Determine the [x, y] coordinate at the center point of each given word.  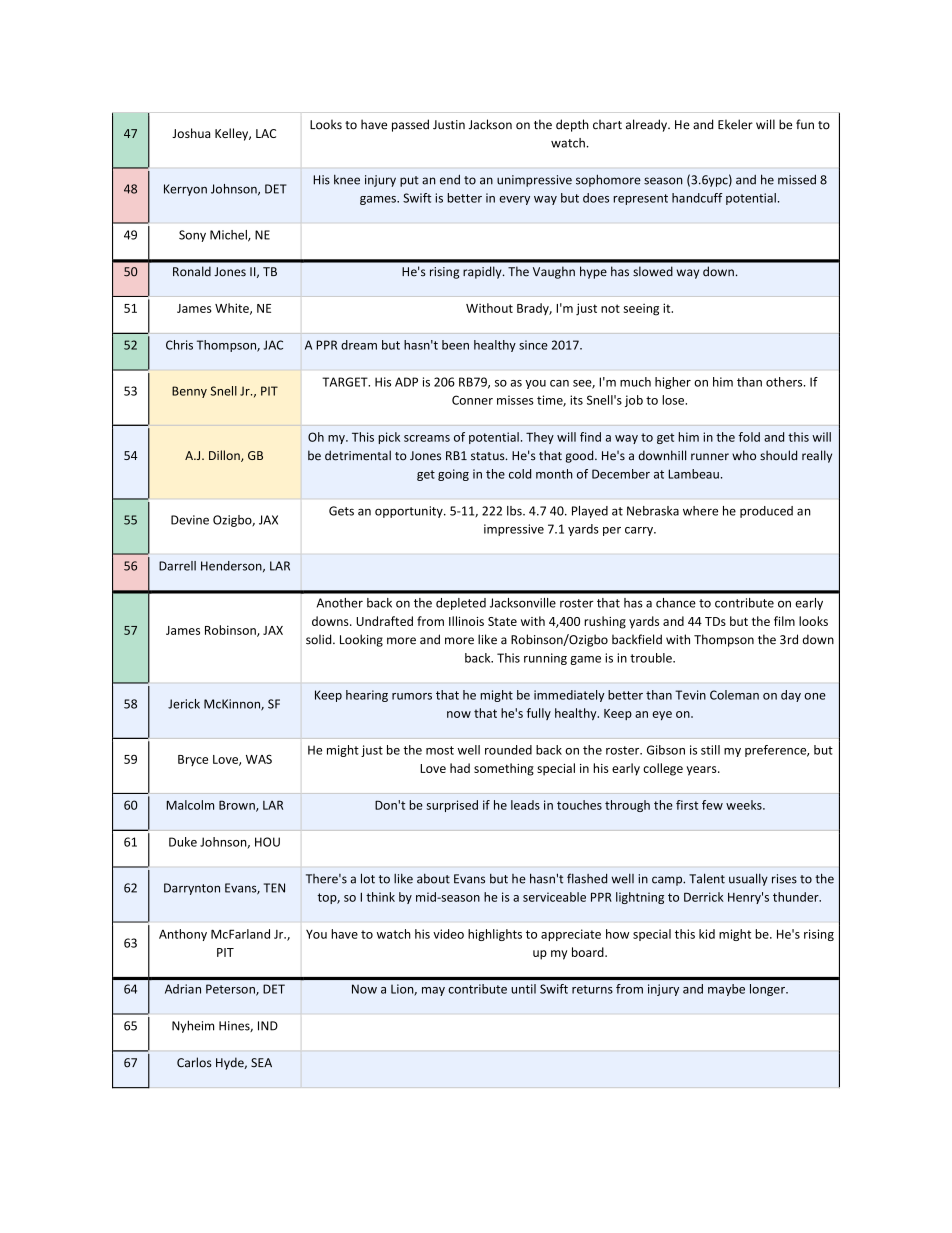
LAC [266, 133]
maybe [726, 990]
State [502, 621]
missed [797, 180]
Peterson [231, 990]
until [524, 989]
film [784, 621]
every [514, 200]
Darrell [177, 566]
